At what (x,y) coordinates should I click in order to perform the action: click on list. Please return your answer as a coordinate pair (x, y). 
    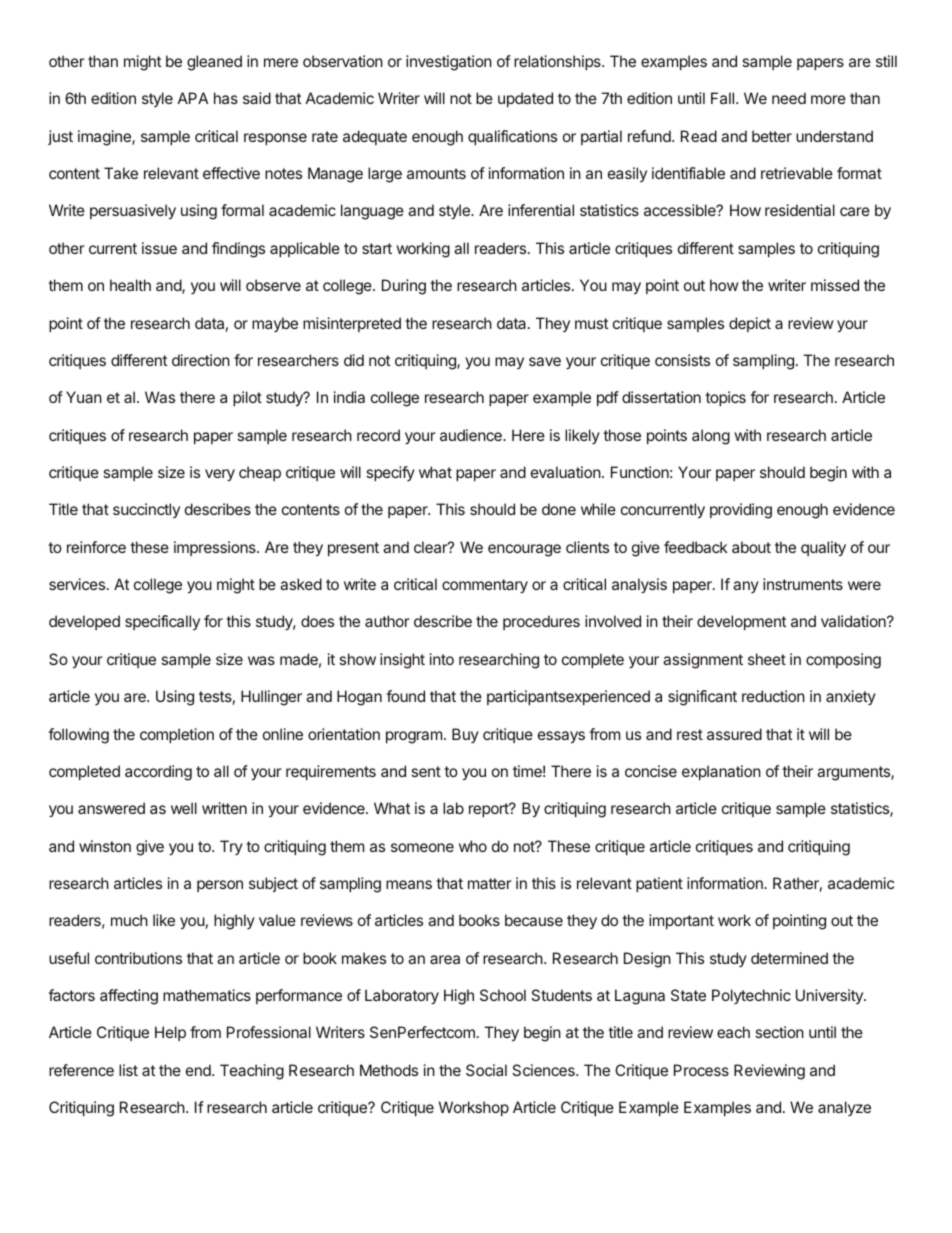
    Looking at the image, I should click on (128, 1070).
